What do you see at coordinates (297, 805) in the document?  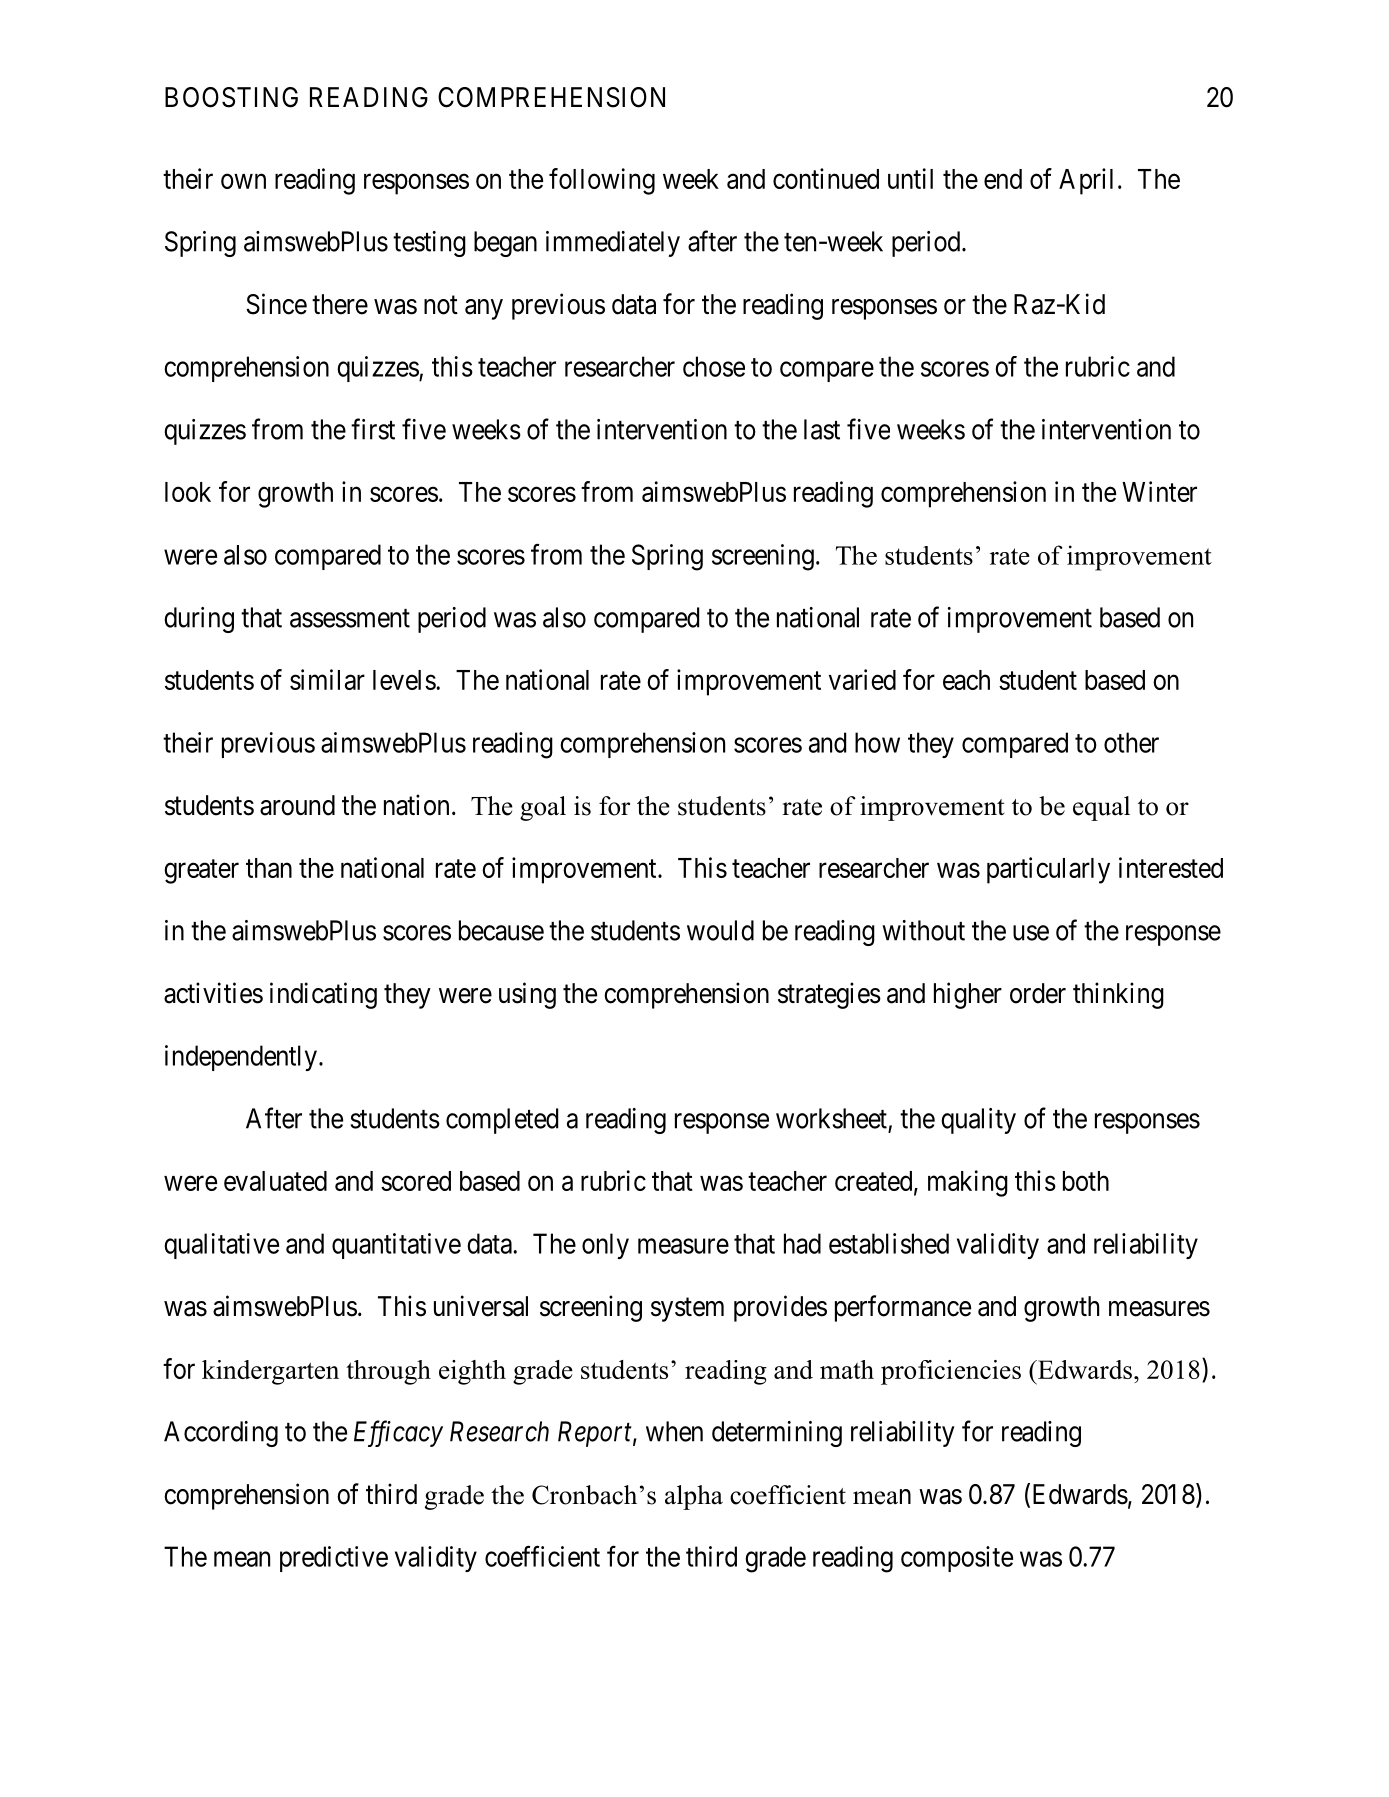 I see `around` at bounding box center [297, 805].
